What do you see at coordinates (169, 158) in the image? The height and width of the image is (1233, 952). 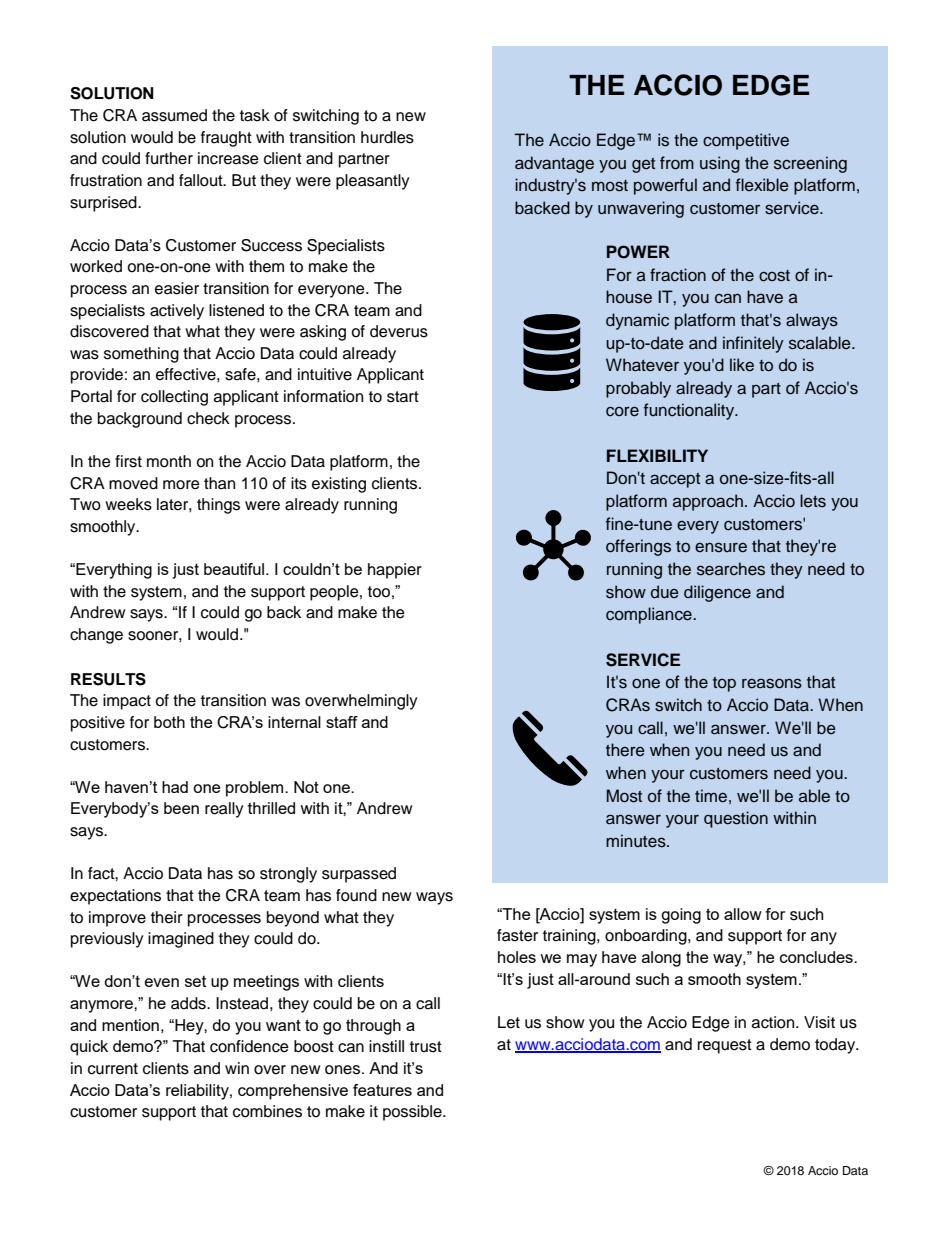 I see `further` at bounding box center [169, 158].
